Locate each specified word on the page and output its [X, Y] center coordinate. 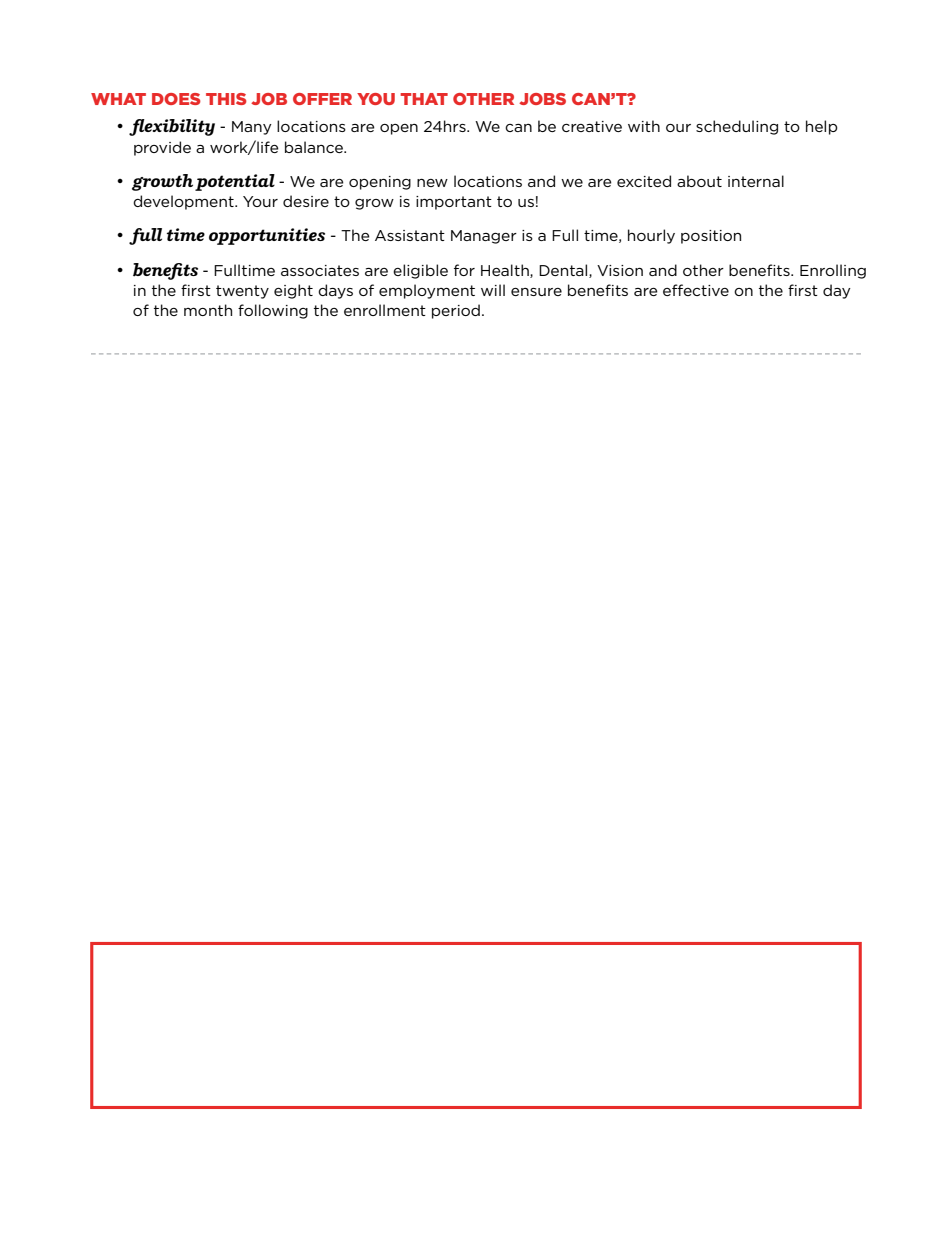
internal [756, 181]
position [711, 237]
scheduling [737, 127]
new [432, 183]
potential [235, 182]
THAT [424, 99]
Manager [484, 237]
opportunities [267, 236]
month [208, 310]
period [456, 311]
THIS [226, 99]
